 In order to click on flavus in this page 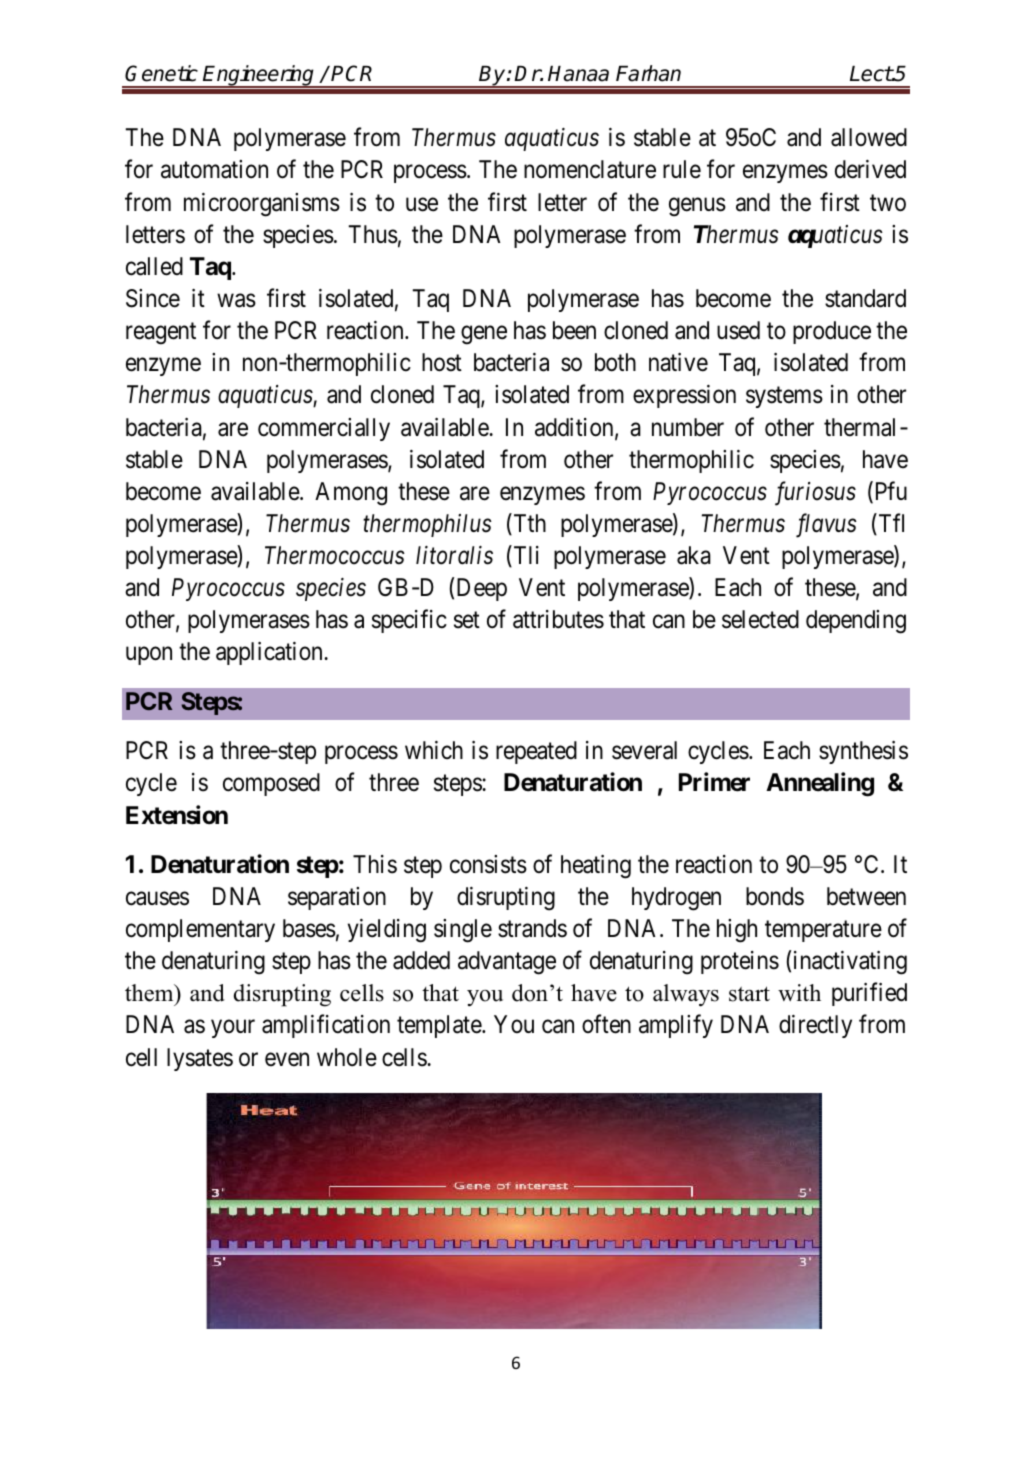, I will do `click(826, 525)`.
